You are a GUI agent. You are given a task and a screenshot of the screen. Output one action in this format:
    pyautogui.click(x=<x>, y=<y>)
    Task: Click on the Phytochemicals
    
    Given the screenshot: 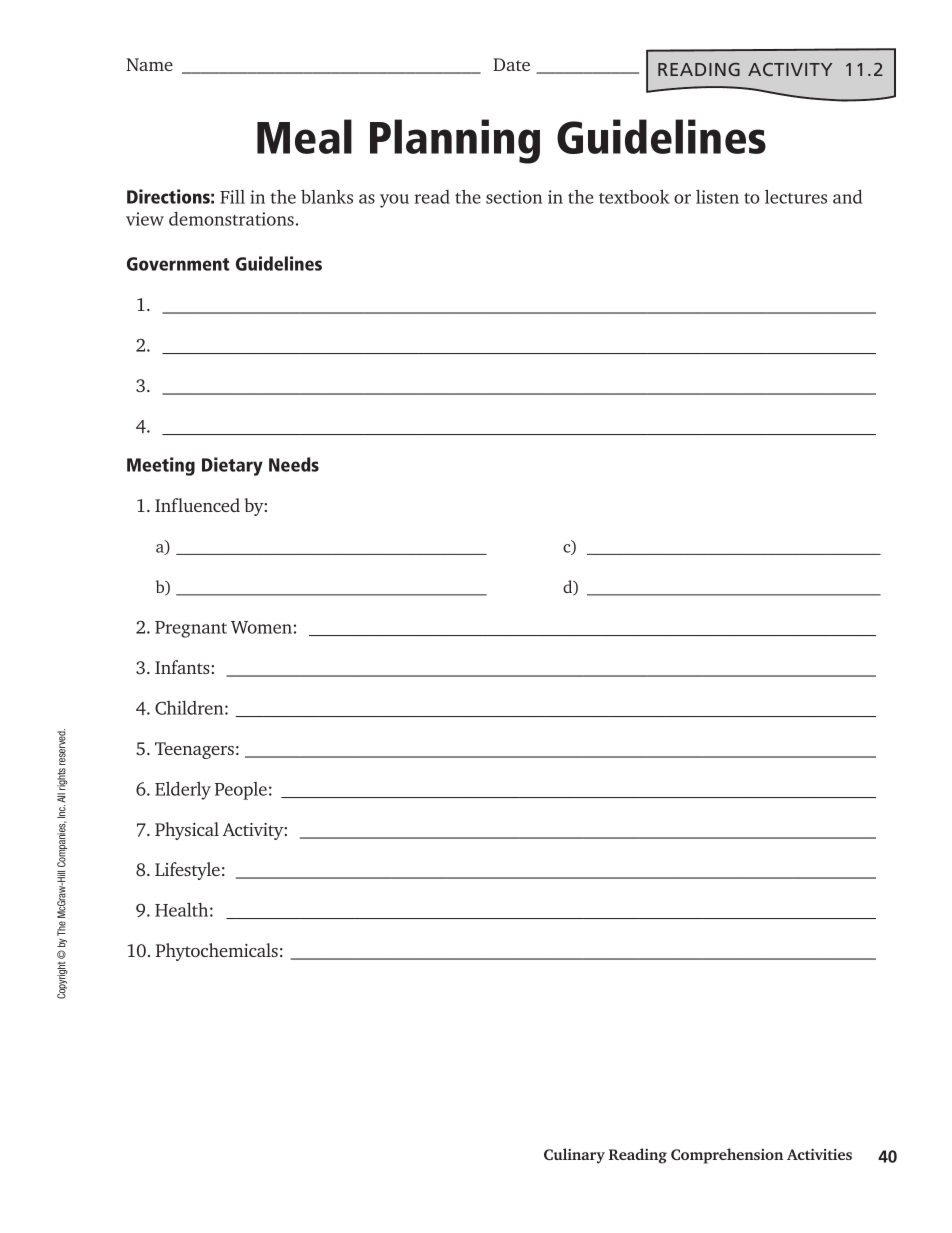 What is the action you would take?
    pyautogui.click(x=217, y=952)
